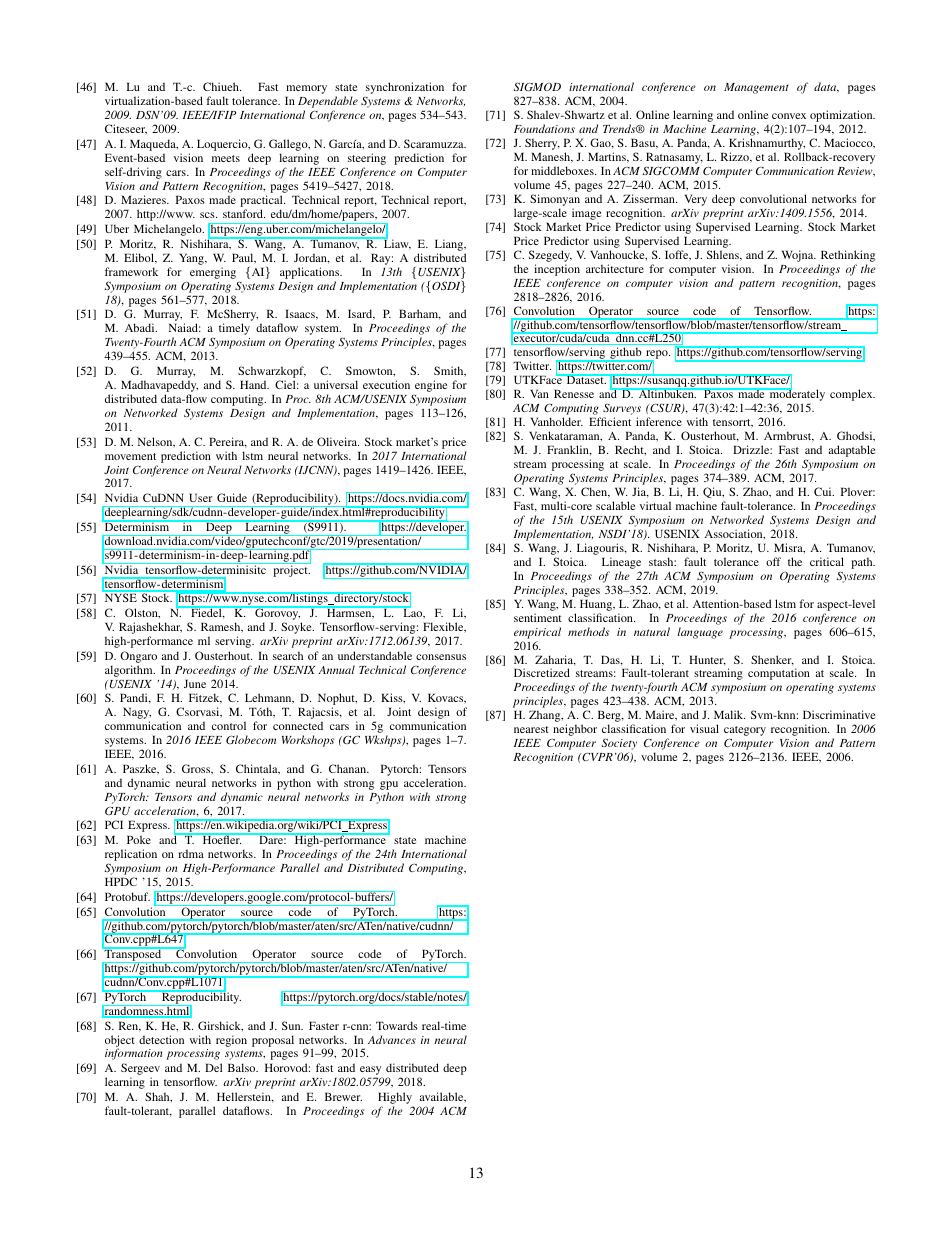 The image size is (952, 1233). I want to click on region, so click(231, 1041).
